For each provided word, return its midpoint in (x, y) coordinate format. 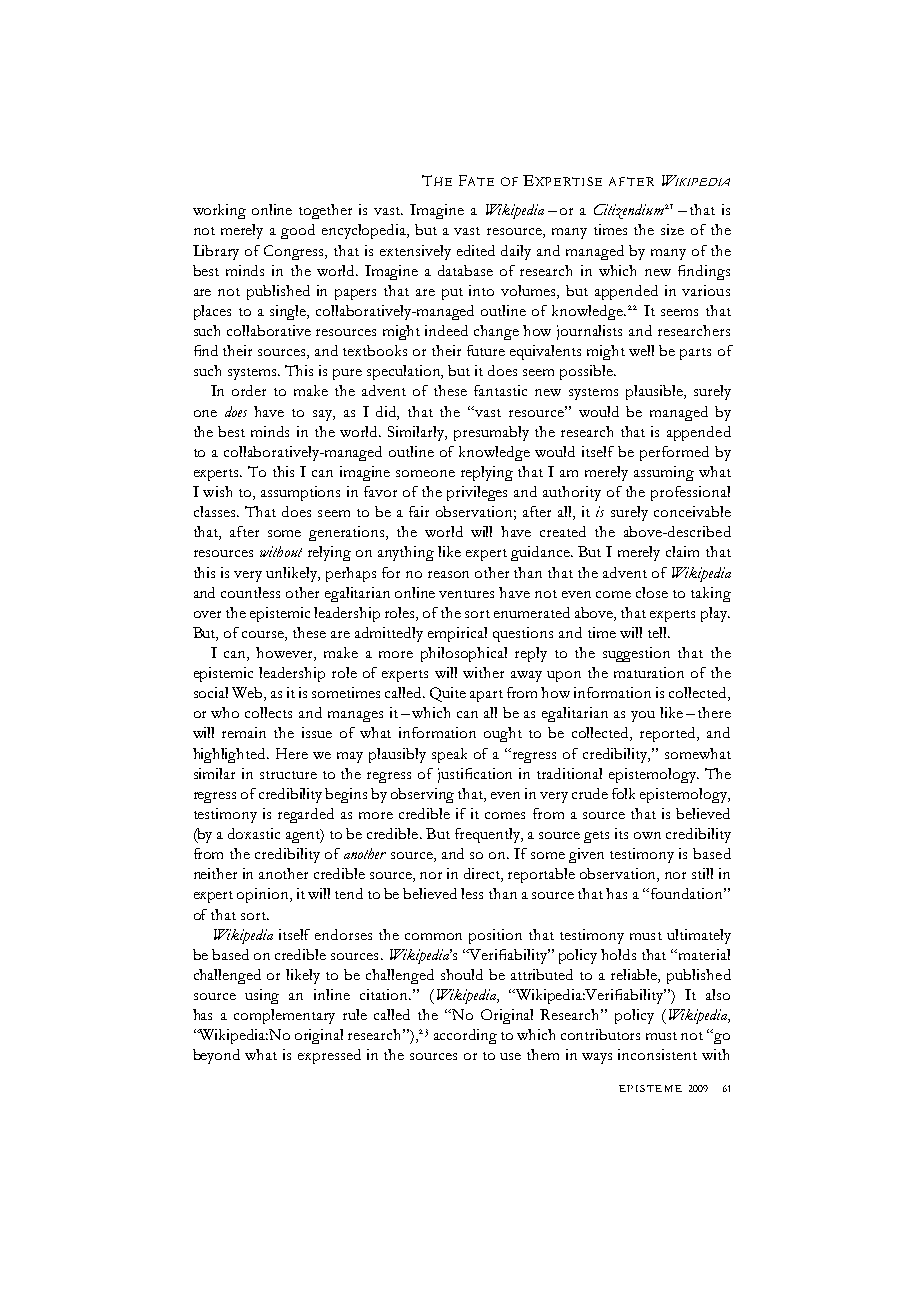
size (672, 229)
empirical (457, 634)
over (207, 614)
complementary (284, 1016)
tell (658, 632)
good (298, 231)
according (465, 1036)
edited (476, 250)
